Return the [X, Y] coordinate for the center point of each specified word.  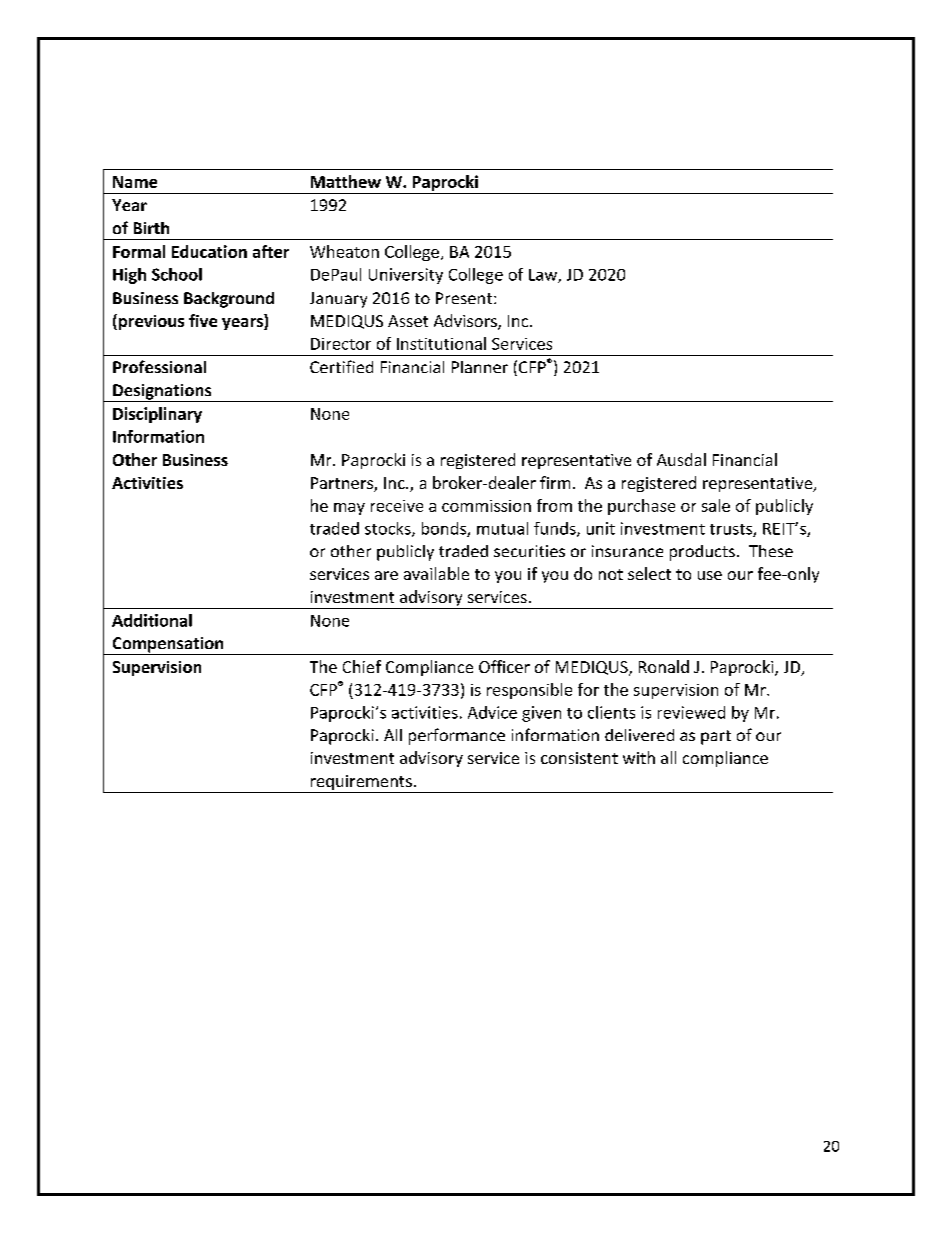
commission [486, 506]
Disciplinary [157, 415]
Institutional [441, 343]
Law [544, 276]
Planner [480, 367]
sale [716, 505]
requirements [361, 784]
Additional [152, 620]
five [203, 320]
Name [135, 182]
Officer [504, 666]
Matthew [346, 181]
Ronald [664, 666]
